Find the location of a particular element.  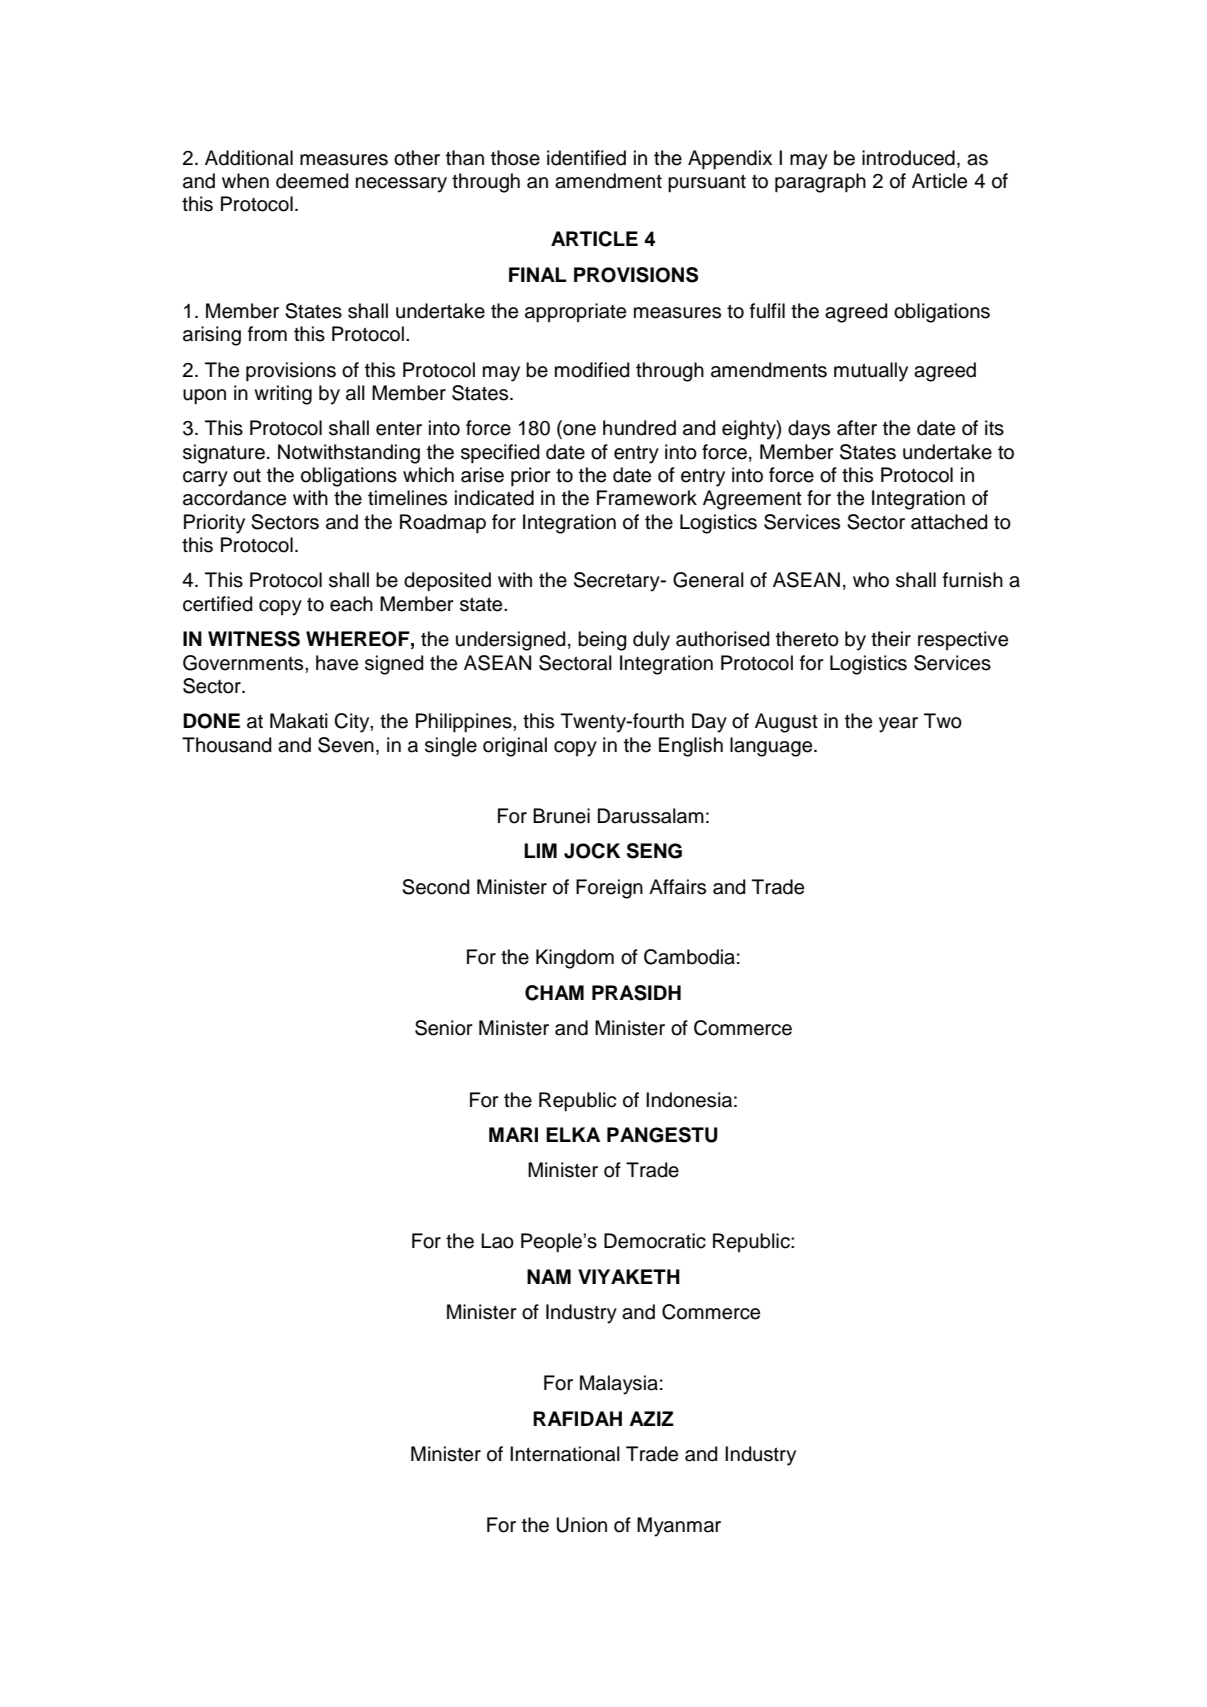

JOCK is located at coordinates (592, 851).
